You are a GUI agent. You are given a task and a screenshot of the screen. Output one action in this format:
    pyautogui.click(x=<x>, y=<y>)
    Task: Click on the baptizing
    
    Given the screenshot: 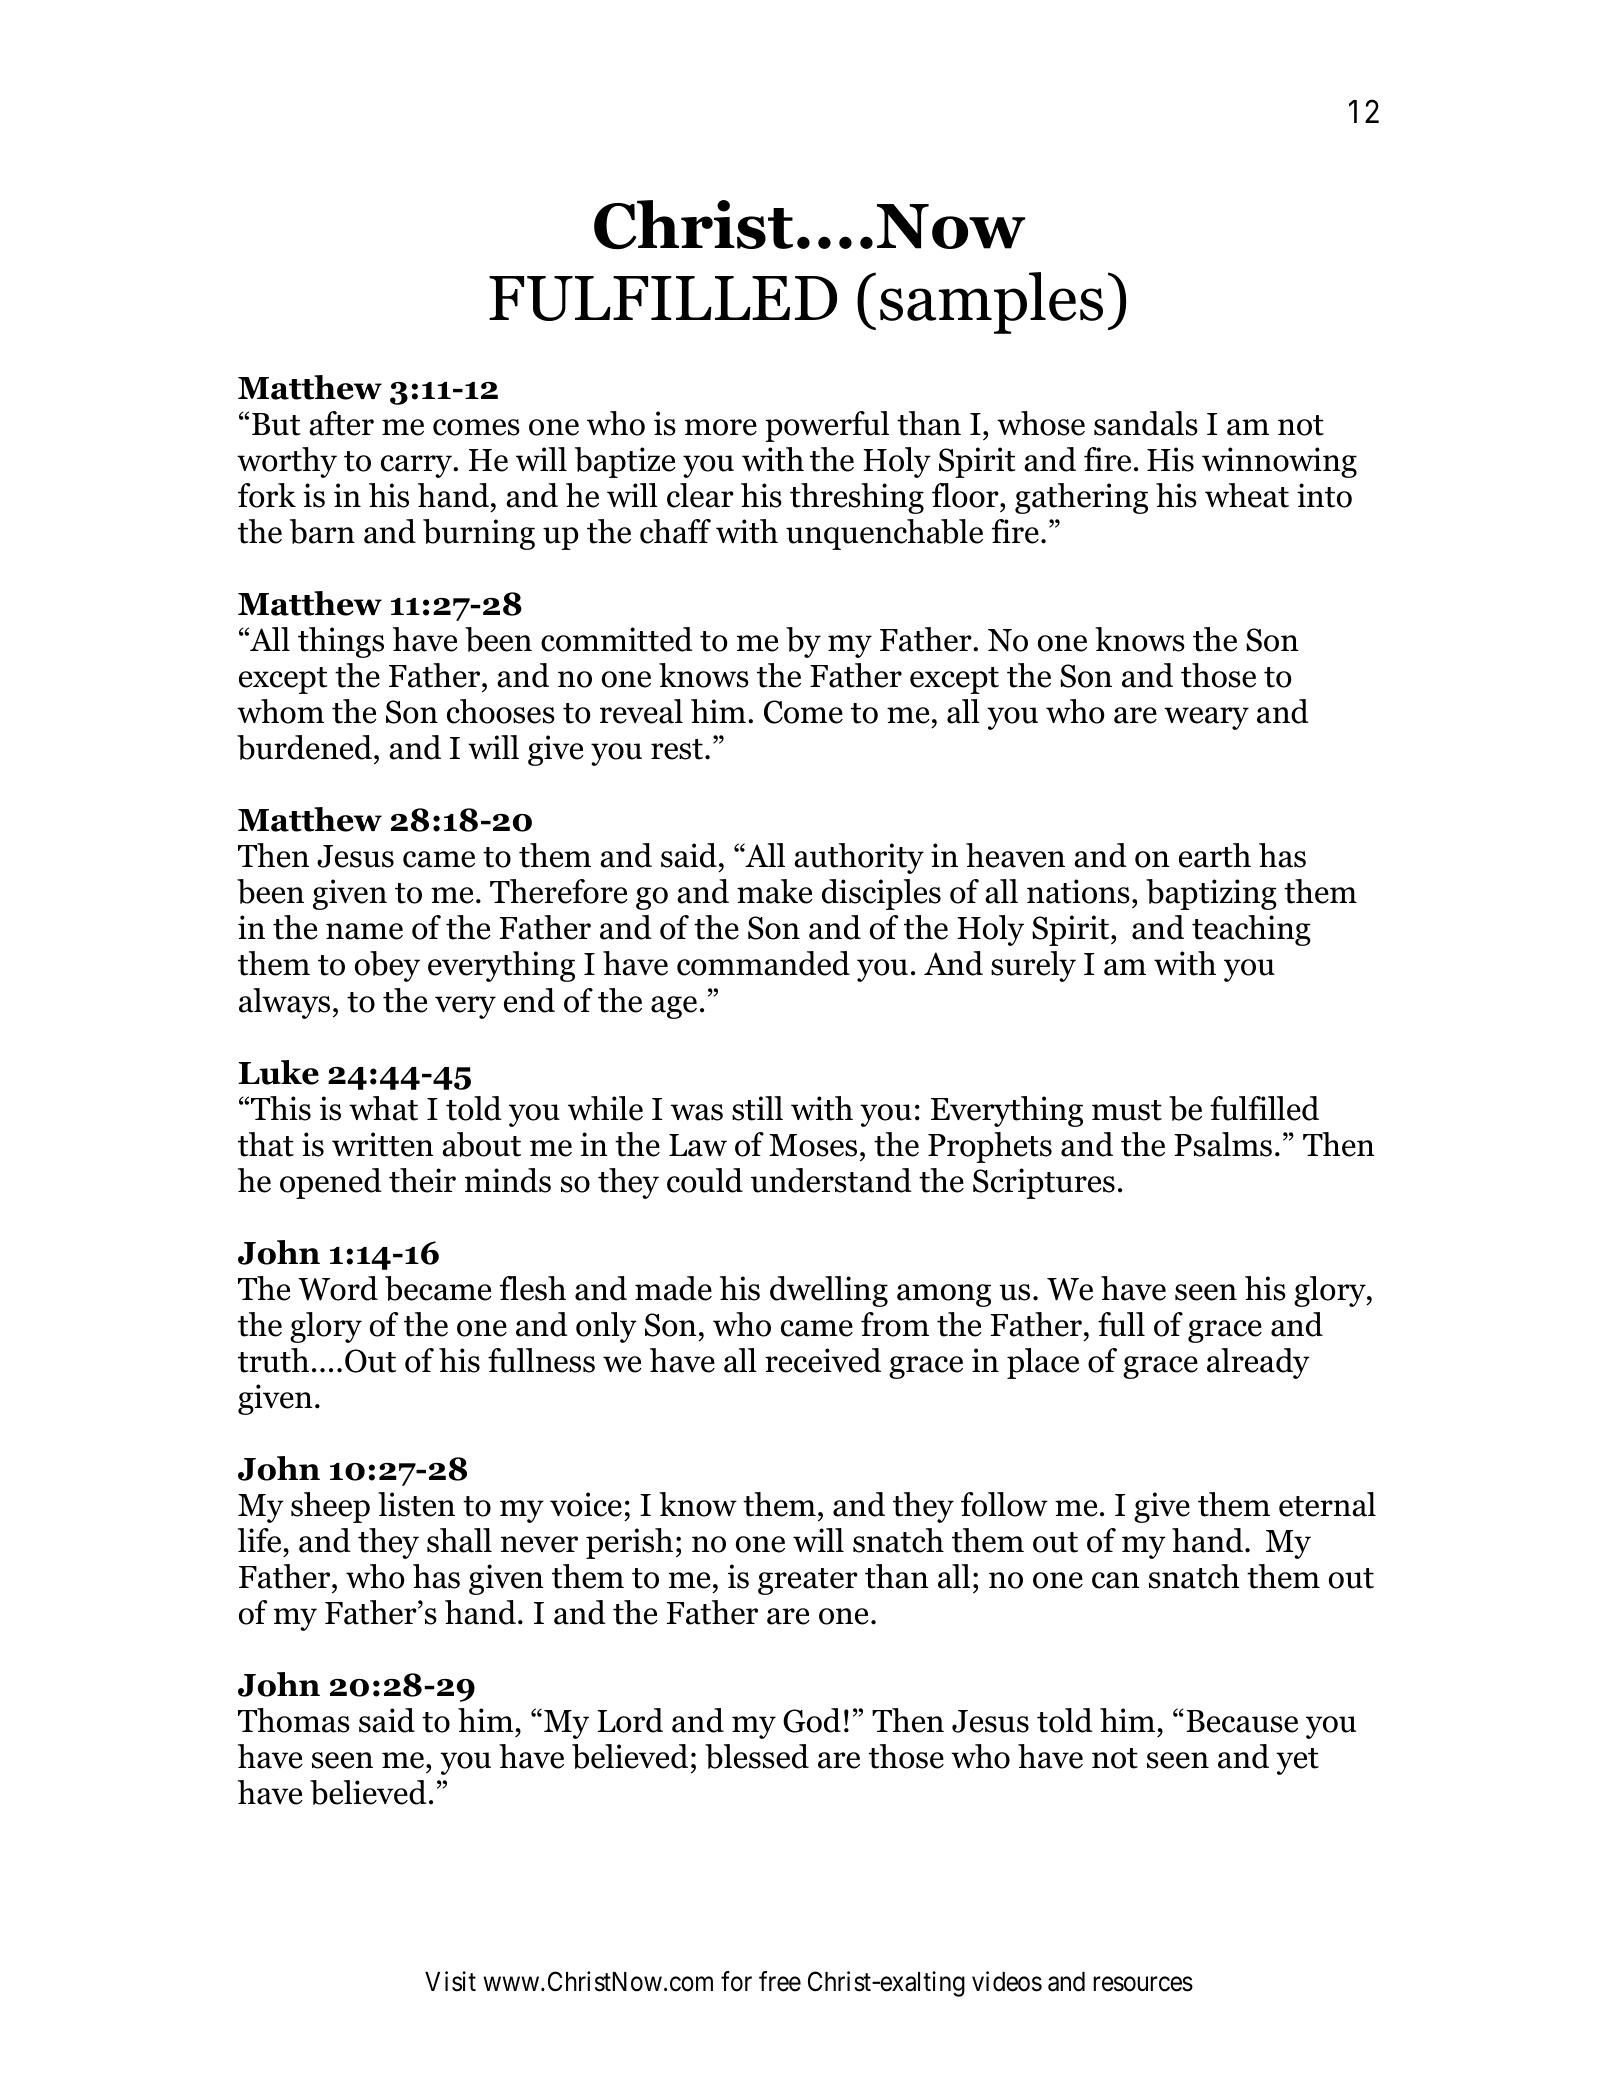 What is the action you would take?
    pyautogui.click(x=1211, y=894)
